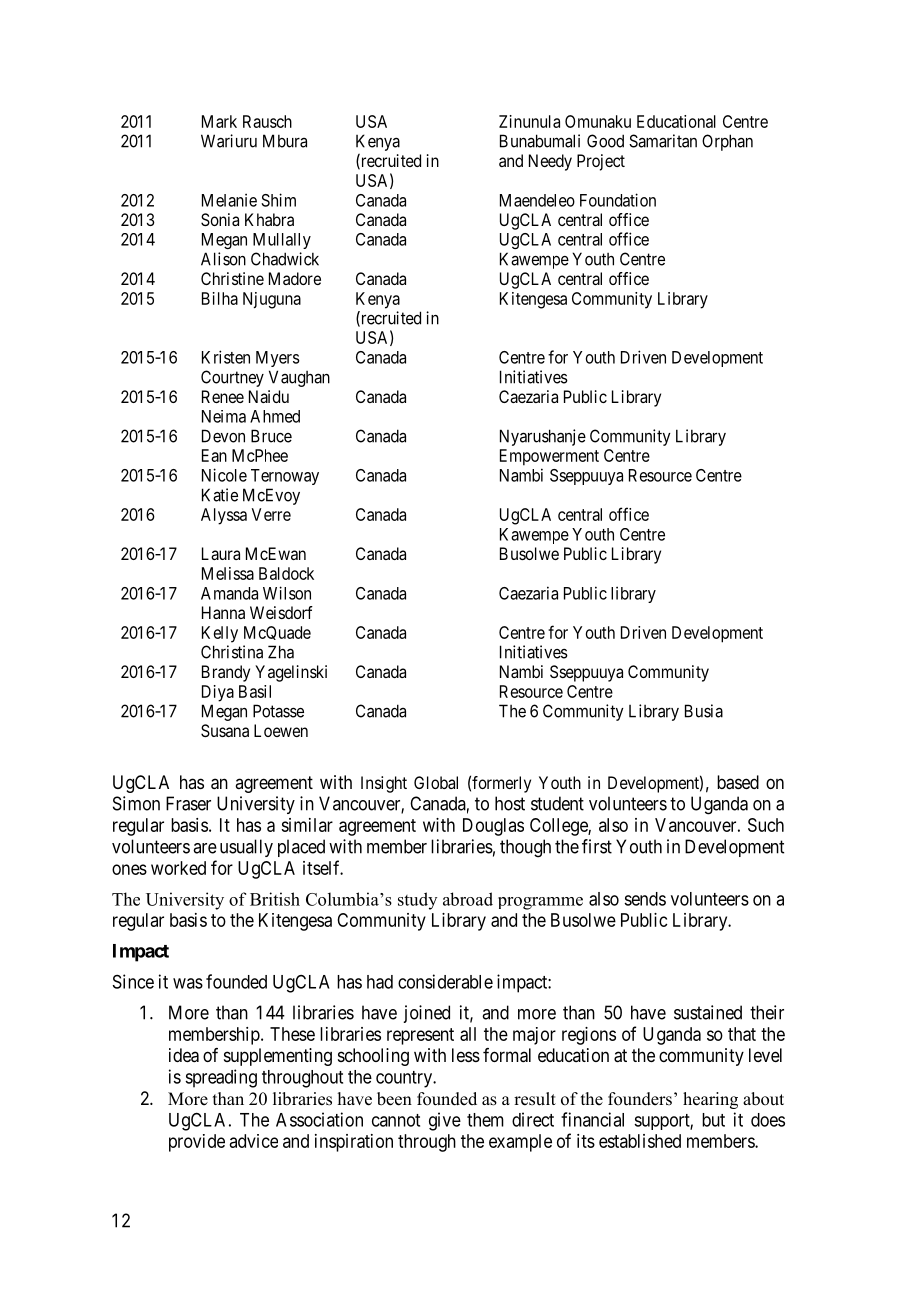  What do you see at coordinates (549, 457) in the screenshot?
I see `Empowerment` at bounding box center [549, 457].
